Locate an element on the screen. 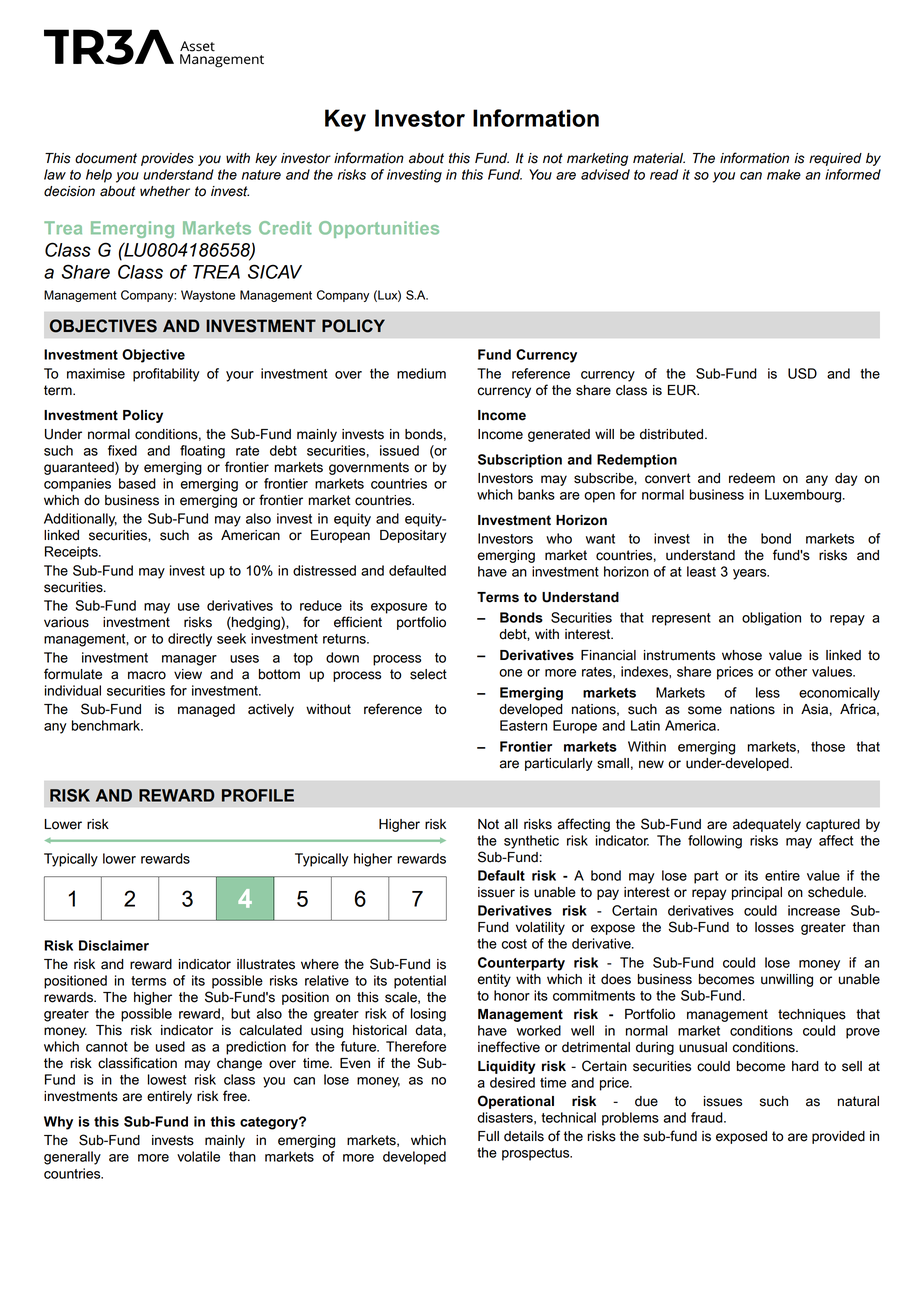  Full is located at coordinates (488, 1136).
